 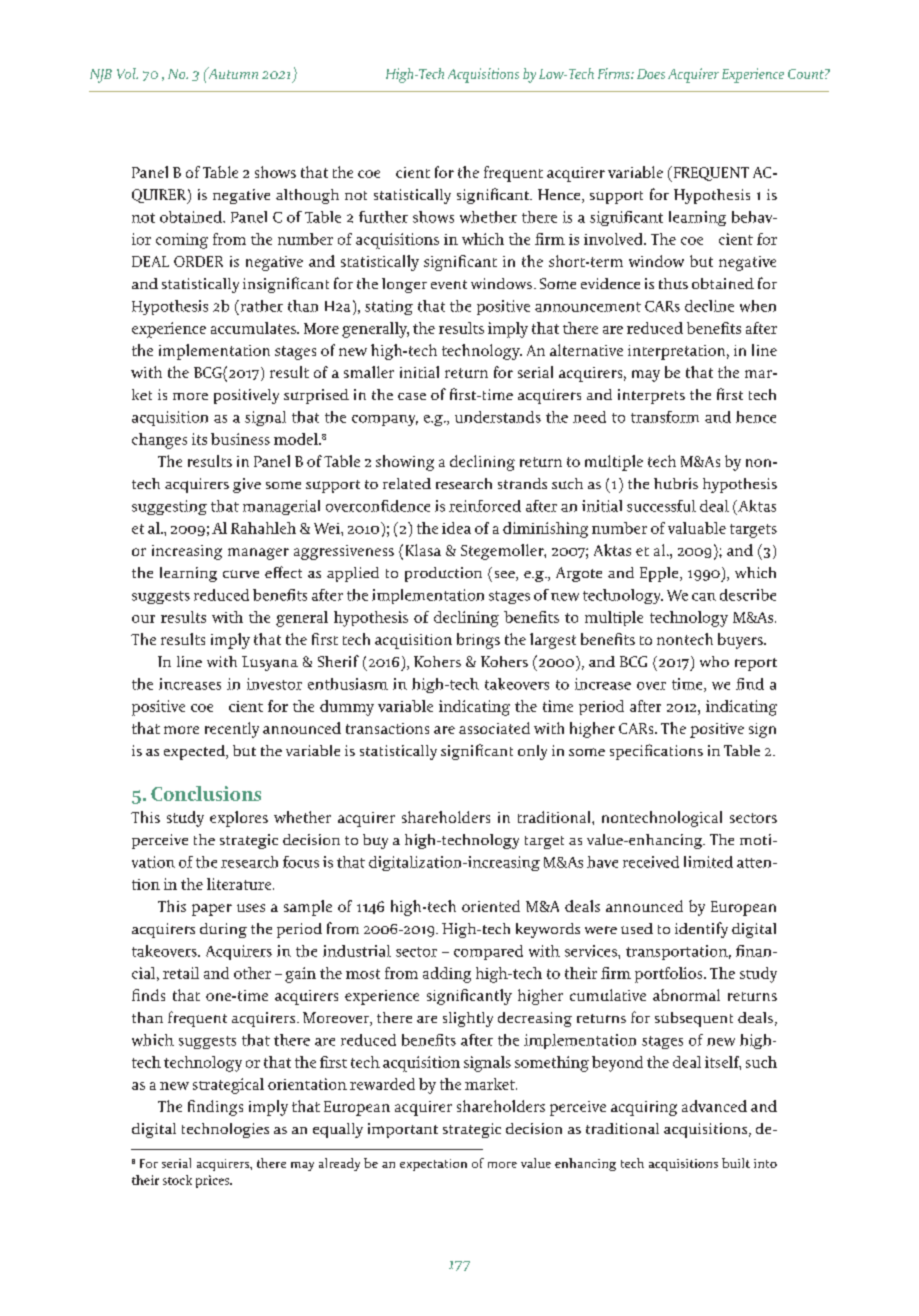 I want to click on Does, so click(x=651, y=74).
